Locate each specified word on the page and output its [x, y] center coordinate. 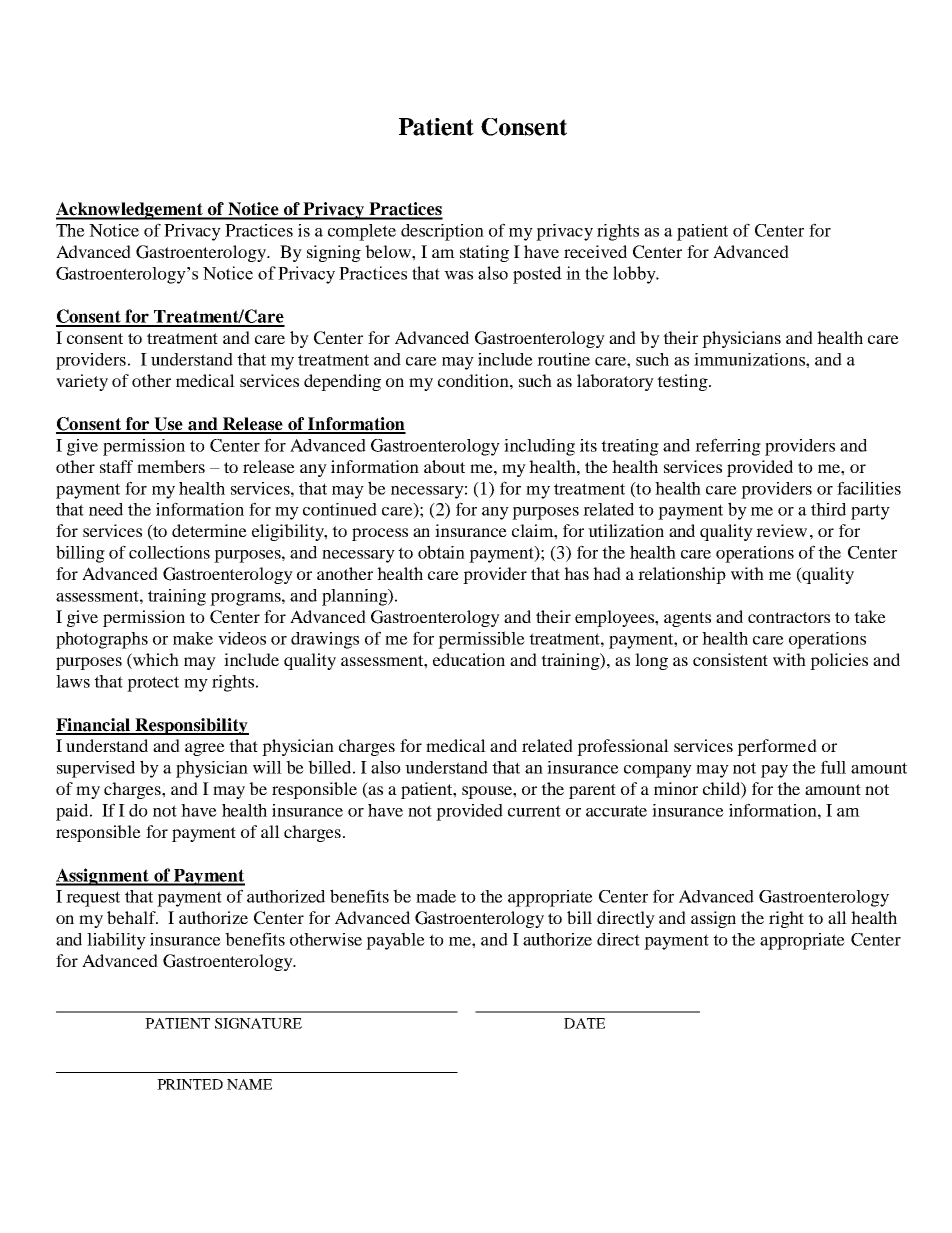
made [436, 896]
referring [728, 447]
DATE [584, 1023]
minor [676, 788]
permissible [481, 640]
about [444, 466]
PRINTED [190, 1084]
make [193, 638]
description [442, 232]
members [171, 466]
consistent [730, 659]
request [93, 899]
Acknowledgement [130, 211]
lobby [635, 275]
